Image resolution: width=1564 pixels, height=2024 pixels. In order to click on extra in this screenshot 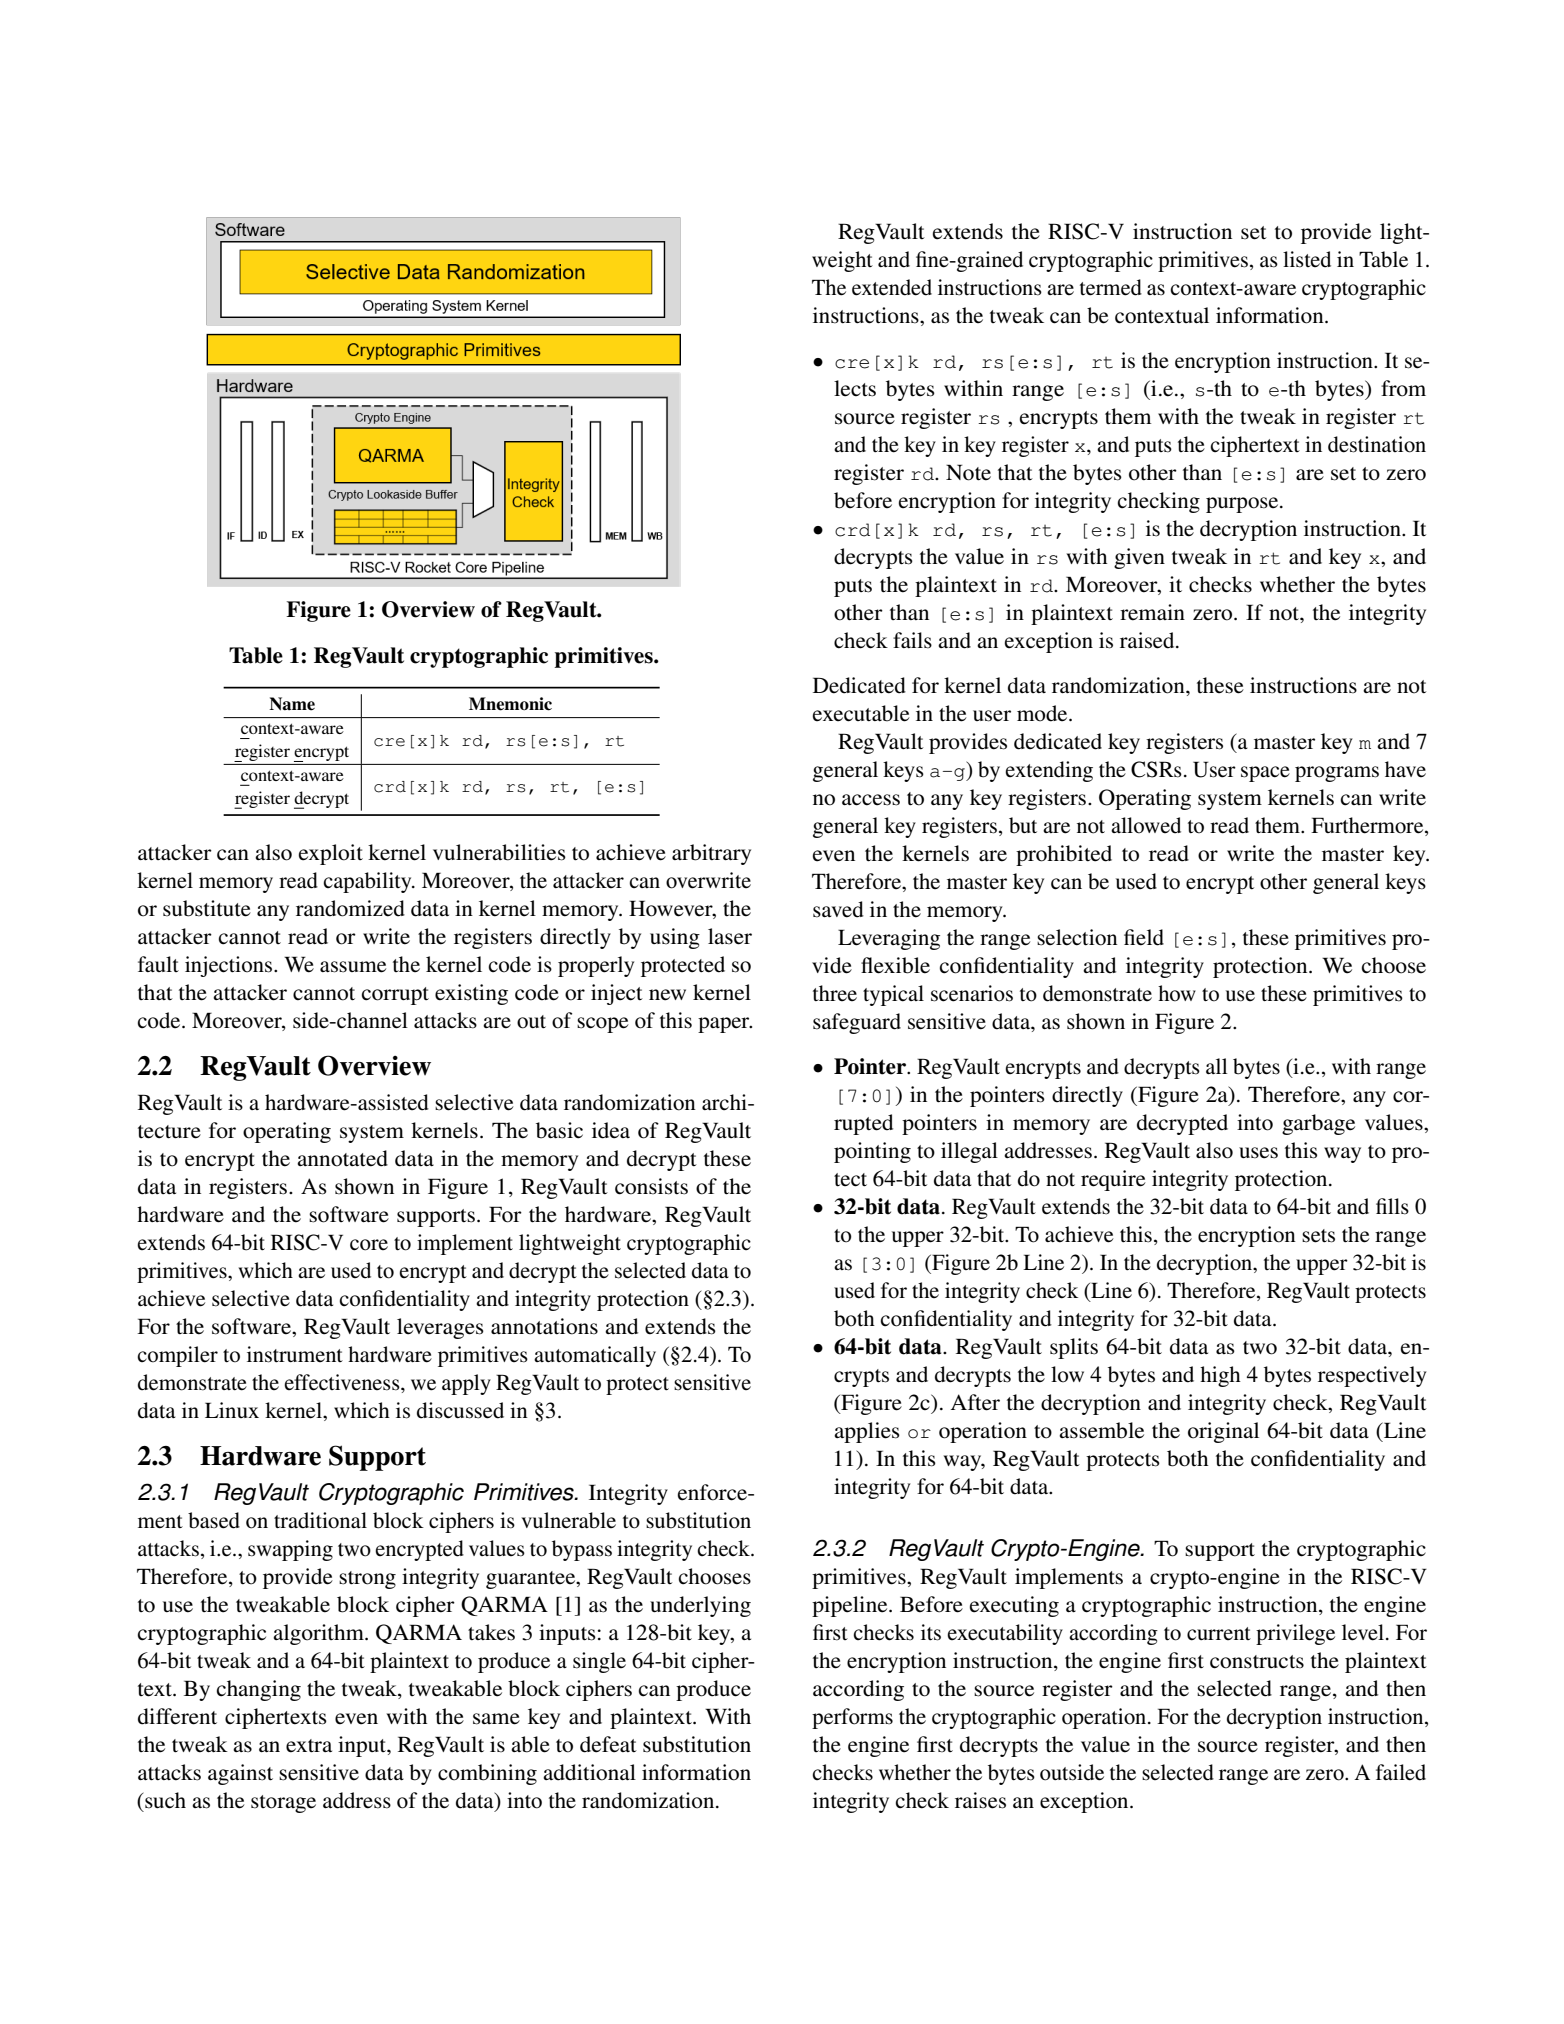, I will do `click(309, 1746)`.
